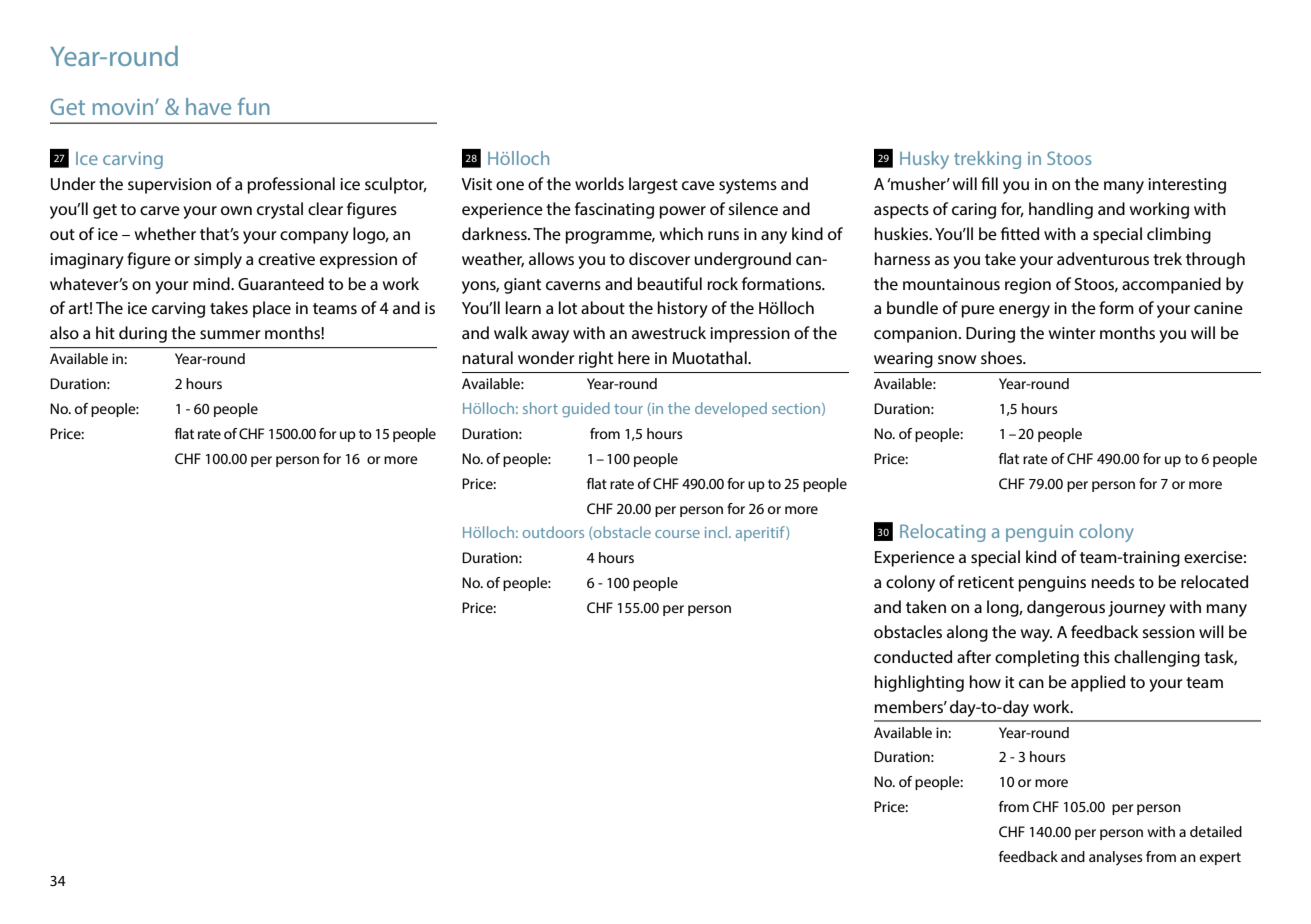  I want to click on dangerous, so click(1066, 608).
